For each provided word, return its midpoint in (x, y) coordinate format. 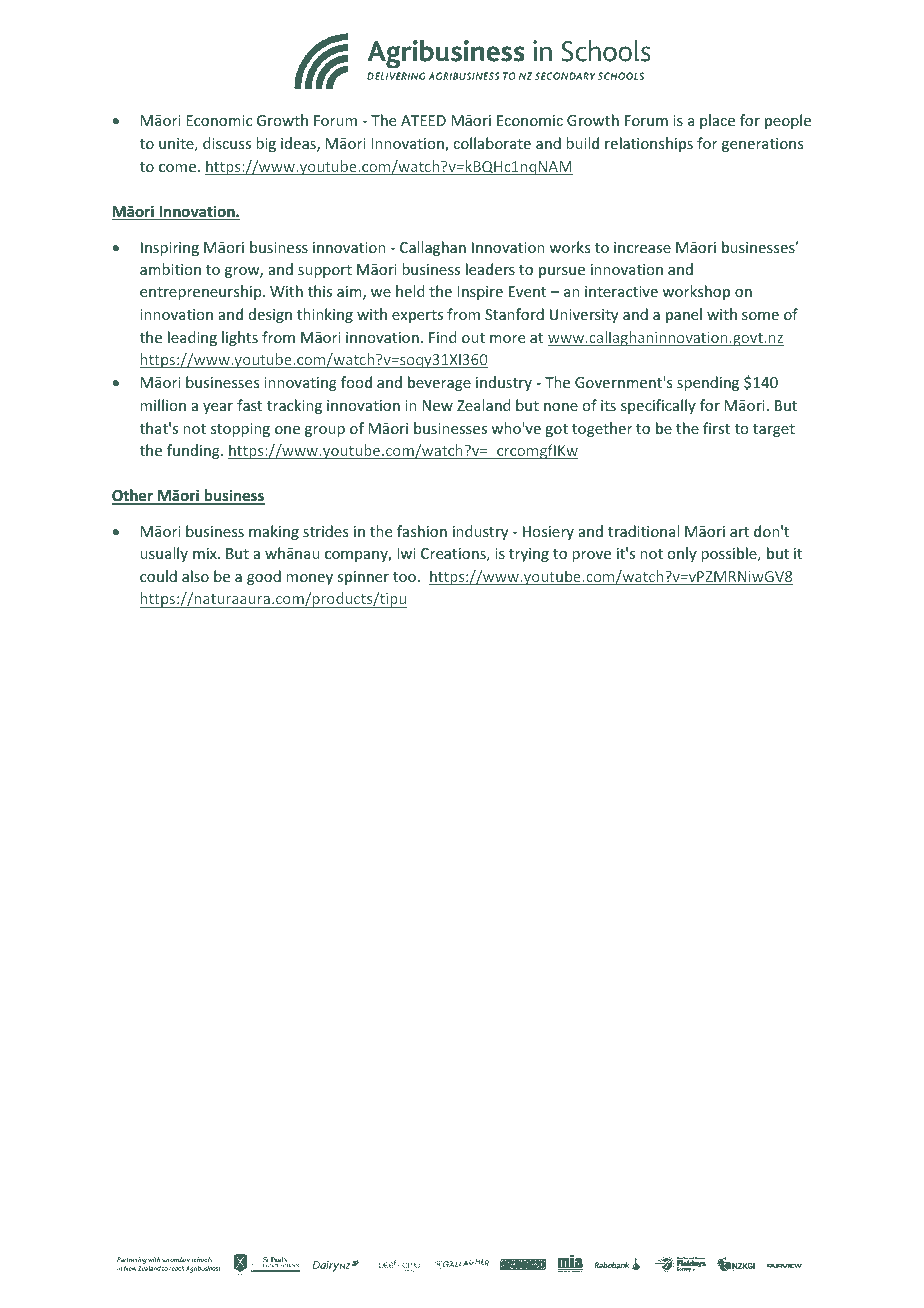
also (195, 576)
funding (194, 451)
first (716, 428)
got (556, 430)
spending (708, 383)
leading (192, 338)
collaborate (492, 143)
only (682, 554)
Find (443, 337)
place (717, 121)
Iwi (406, 553)
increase (642, 247)
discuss (227, 143)
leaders (490, 269)
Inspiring (170, 249)
